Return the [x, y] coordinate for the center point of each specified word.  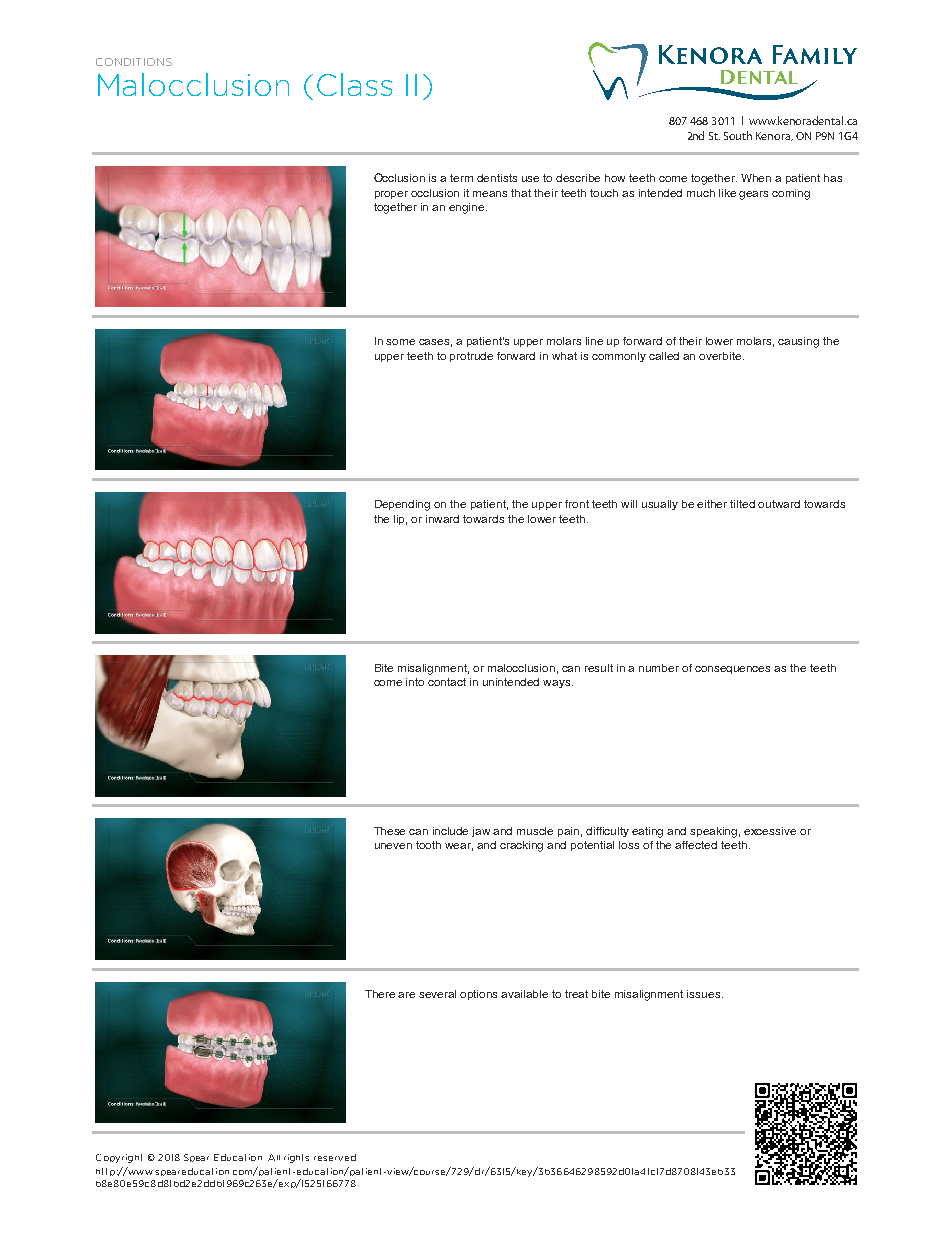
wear [459, 847]
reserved [335, 1157]
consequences [732, 670]
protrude [471, 357]
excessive [770, 831]
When [756, 178]
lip [400, 520]
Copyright [119, 1158]
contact [447, 682]
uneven [393, 846]
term [461, 178]
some [400, 342]
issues [705, 994]
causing [798, 342]
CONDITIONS [134, 62]
